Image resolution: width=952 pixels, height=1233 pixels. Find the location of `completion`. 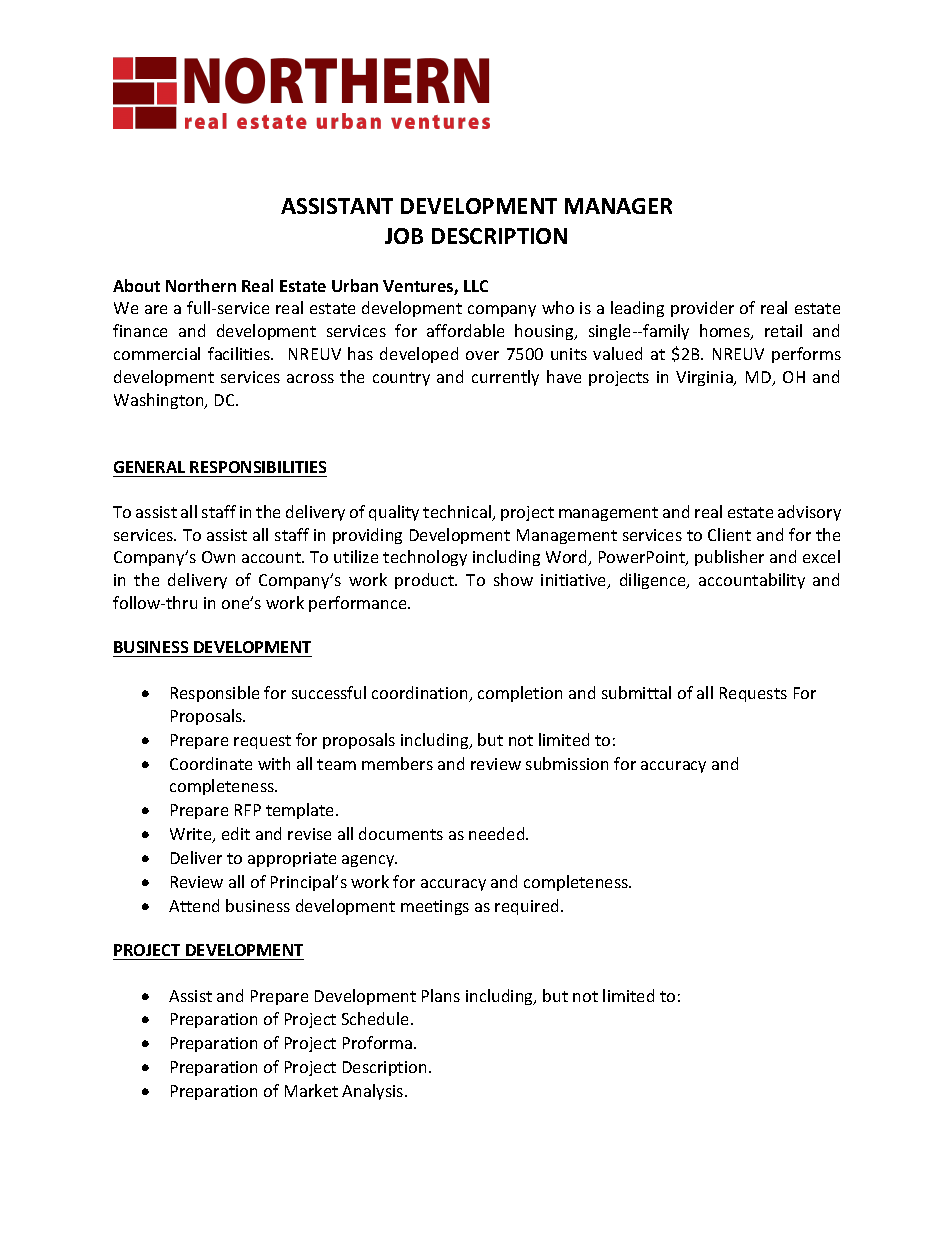

completion is located at coordinates (520, 694).
